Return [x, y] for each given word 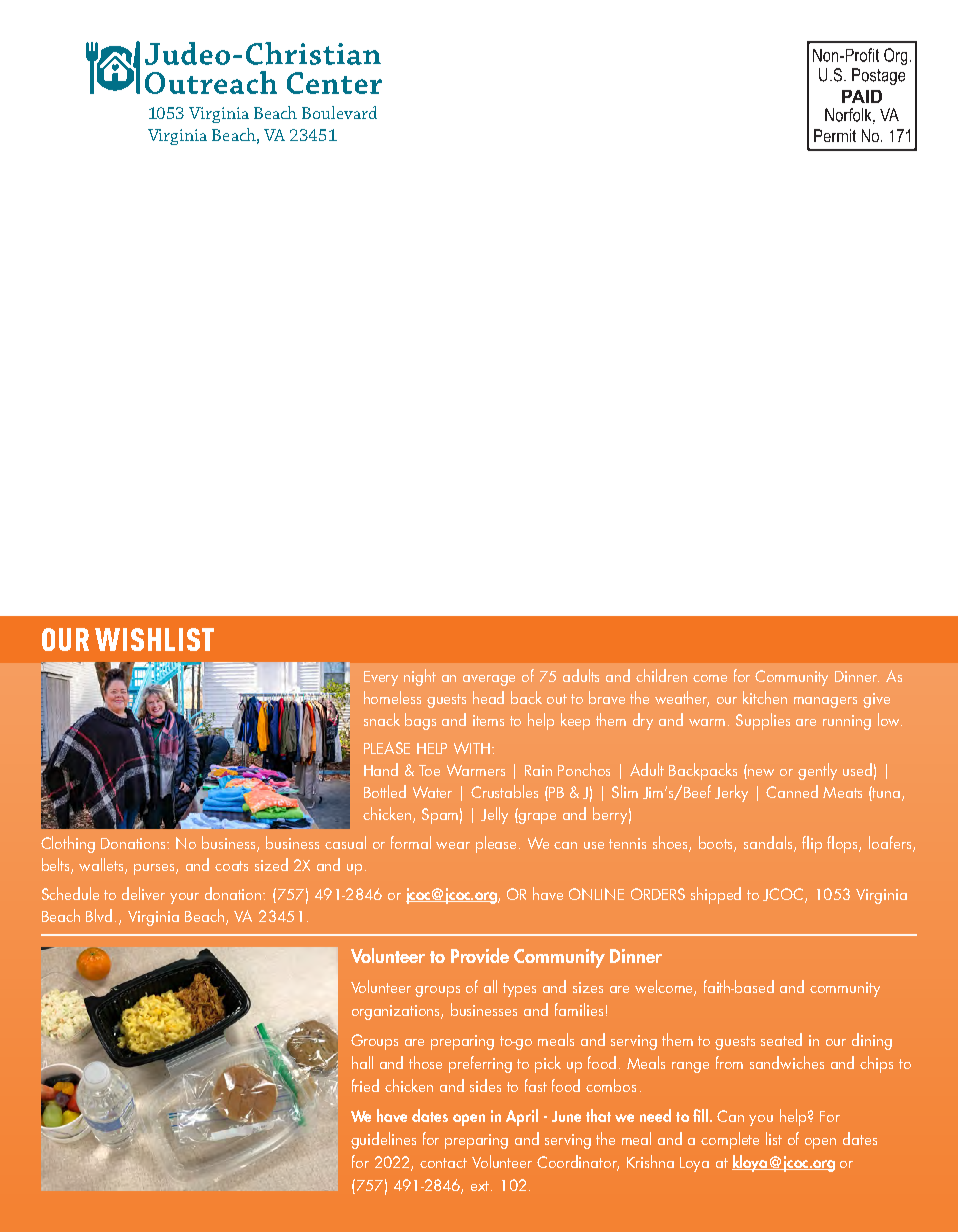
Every [381, 678]
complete [730, 1140]
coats [231, 866]
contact [443, 1163]
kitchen [765, 697]
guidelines [383, 1140]
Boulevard [339, 112]
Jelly [494, 815]
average [489, 680]
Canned [792, 791]
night [420, 677]
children [661, 675]
